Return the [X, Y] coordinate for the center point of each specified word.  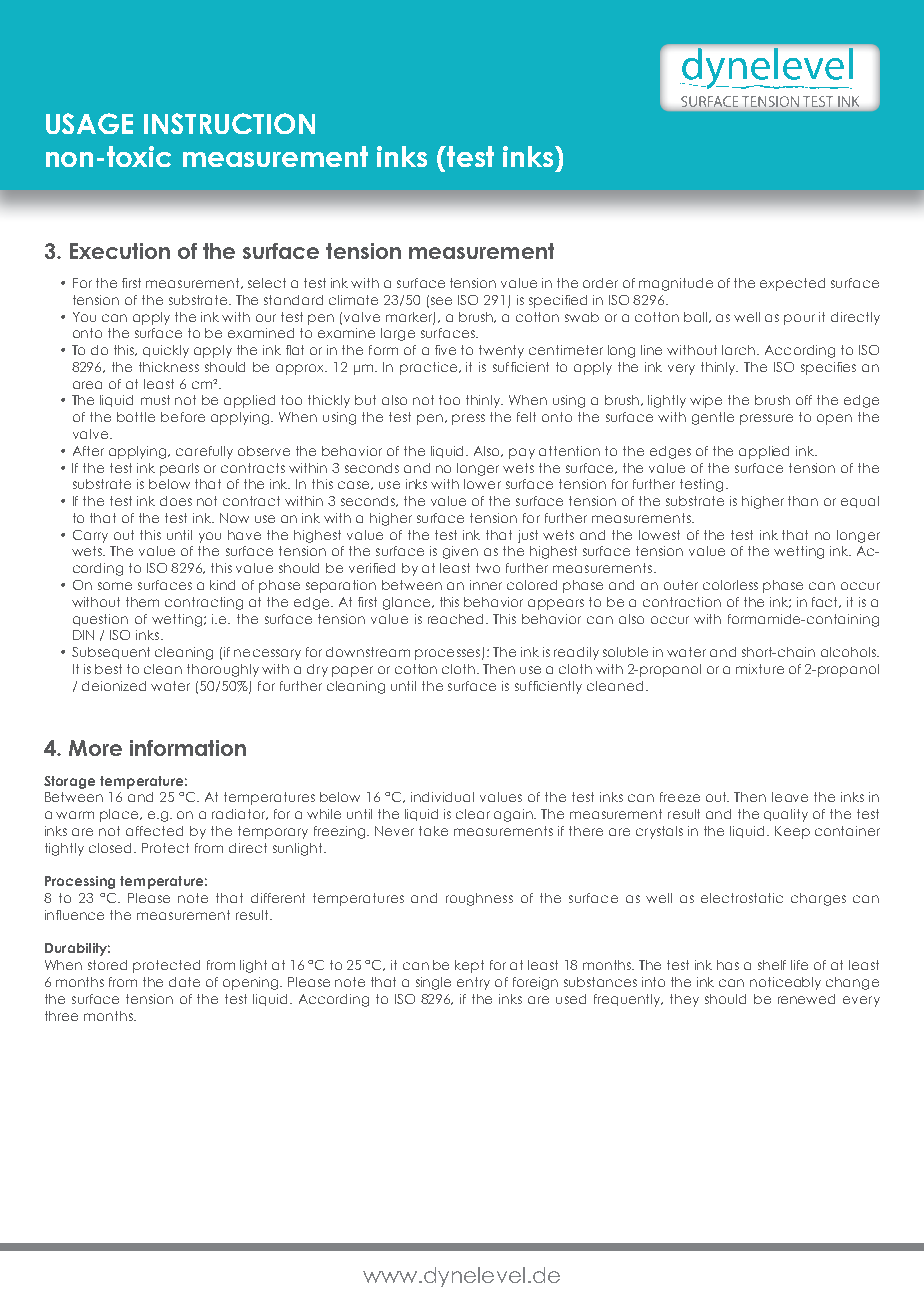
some [115, 586]
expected [792, 284]
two [488, 568]
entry [473, 983]
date [184, 982]
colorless [730, 585]
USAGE [89, 123]
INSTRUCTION [229, 123]
